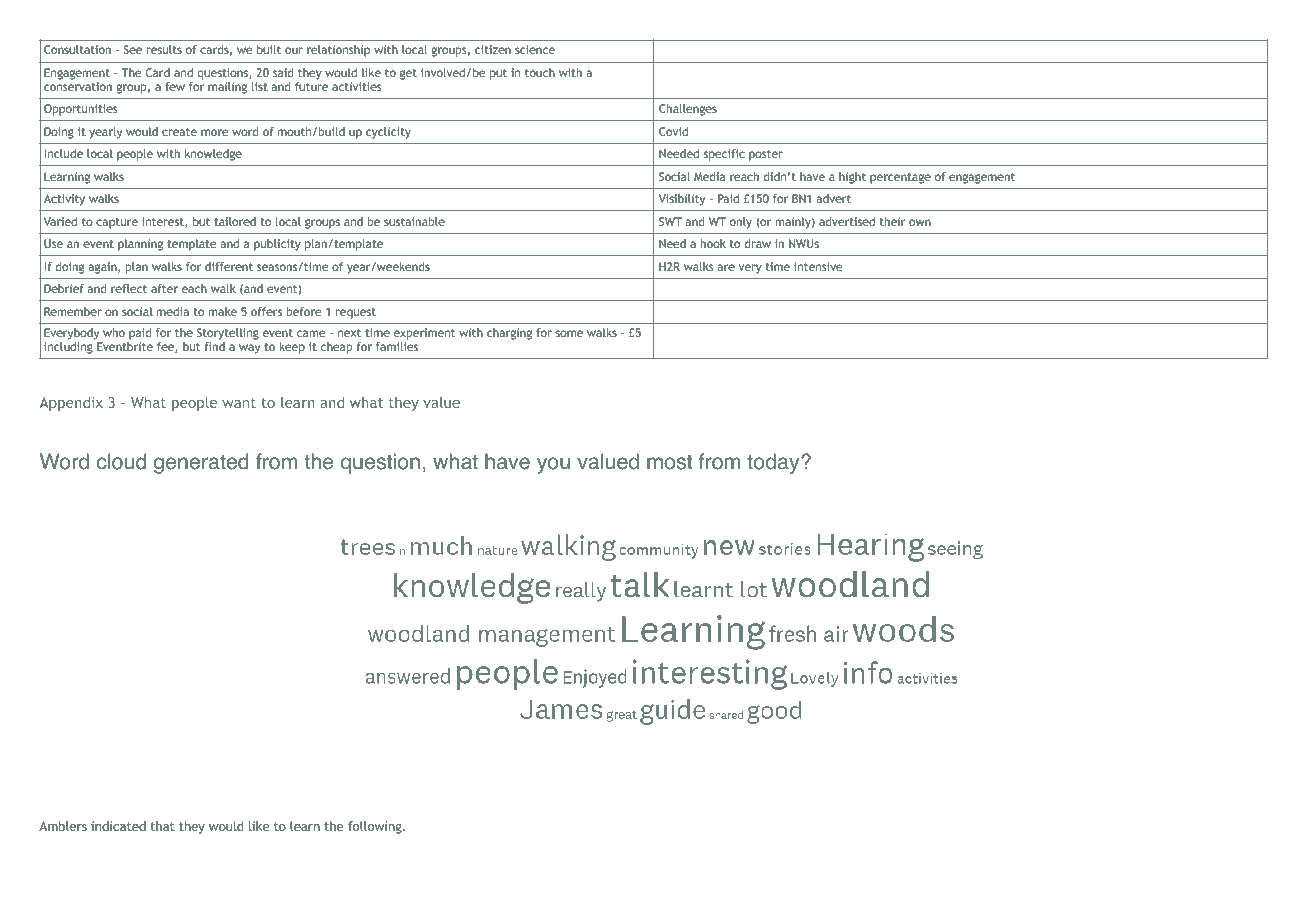 The width and height of the document is (1308, 924). I want to click on following, so click(376, 827).
